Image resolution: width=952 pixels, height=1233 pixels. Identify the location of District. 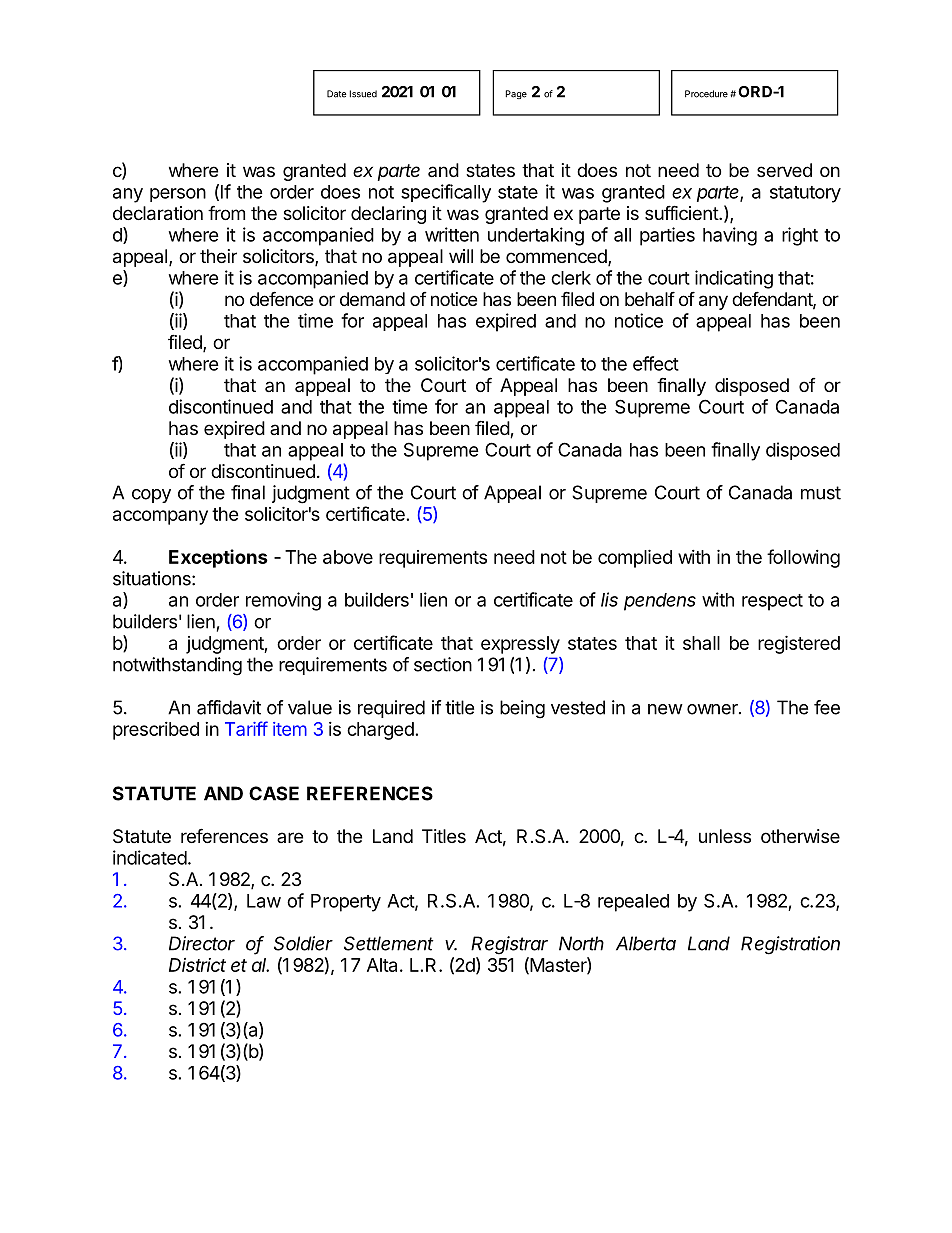
(197, 965).
